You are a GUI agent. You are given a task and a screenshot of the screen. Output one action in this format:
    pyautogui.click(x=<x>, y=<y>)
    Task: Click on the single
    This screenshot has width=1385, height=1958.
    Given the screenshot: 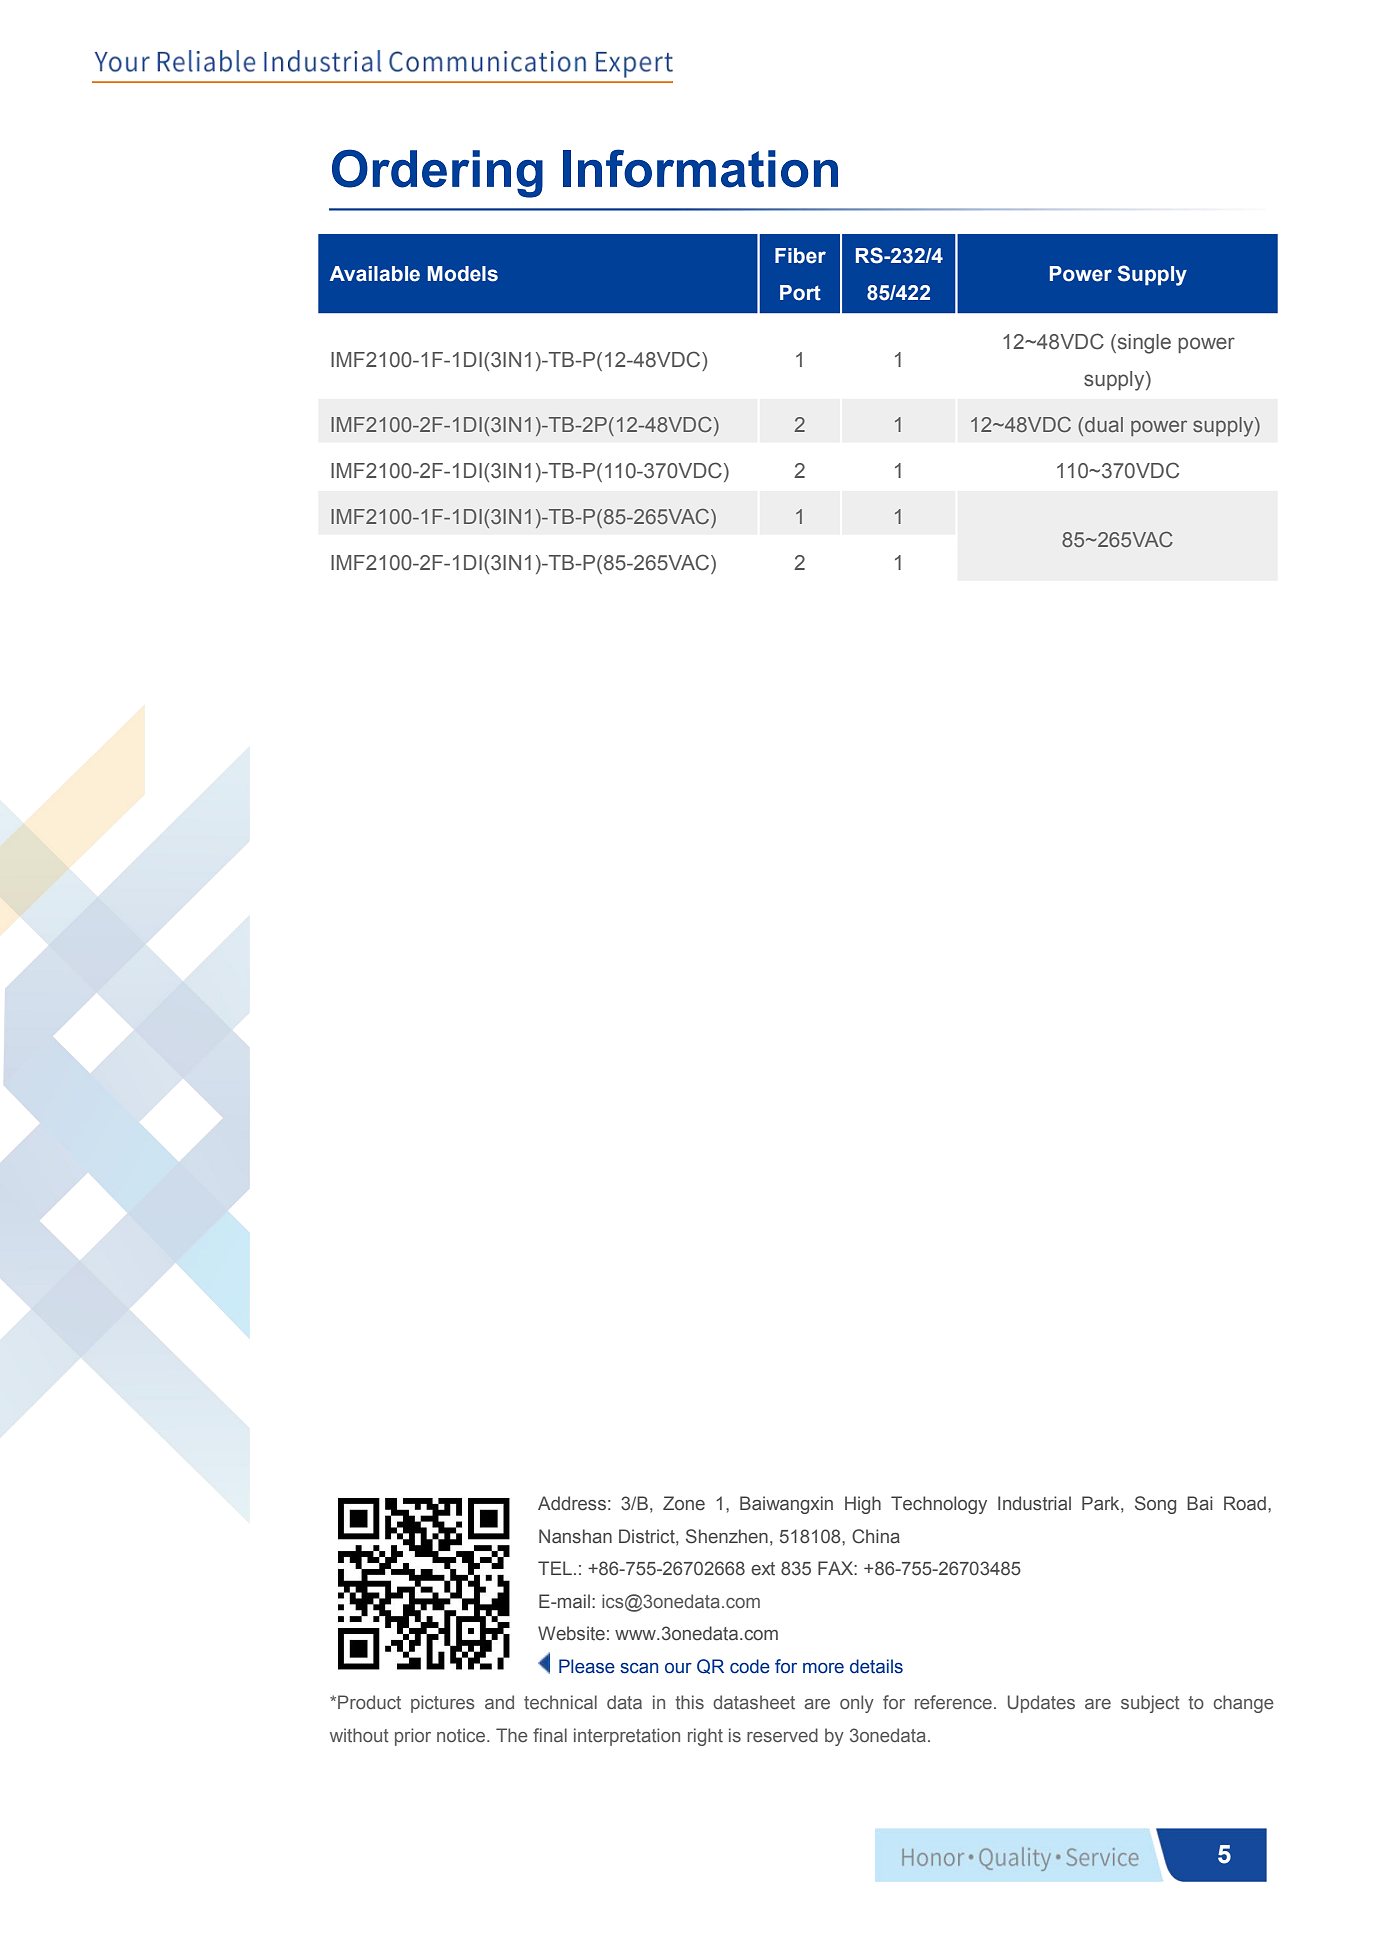 What is the action you would take?
    pyautogui.click(x=1143, y=344)
